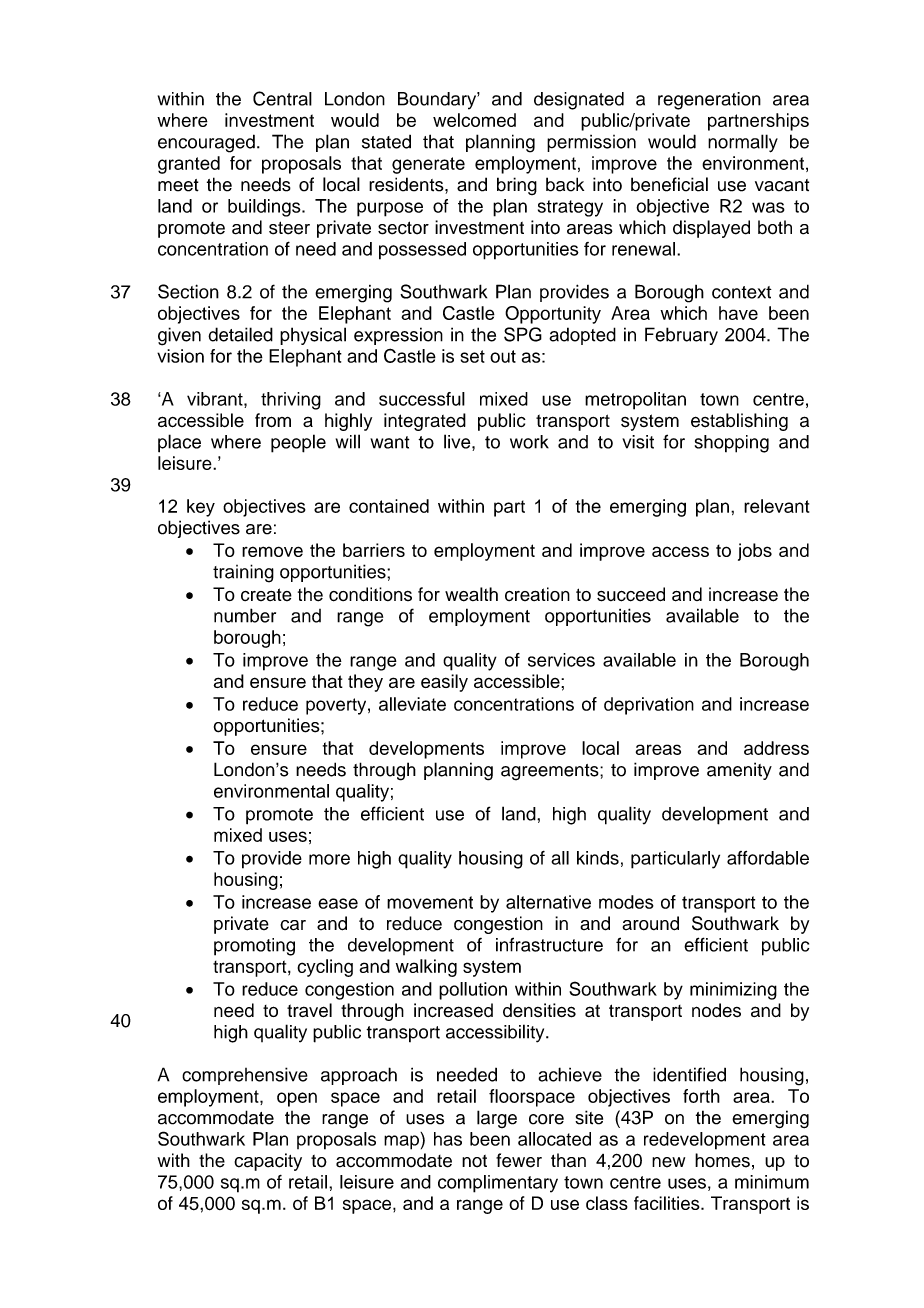  Describe the element at coordinates (206, 143) in the screenshot. I see `encouraged` at that location.
